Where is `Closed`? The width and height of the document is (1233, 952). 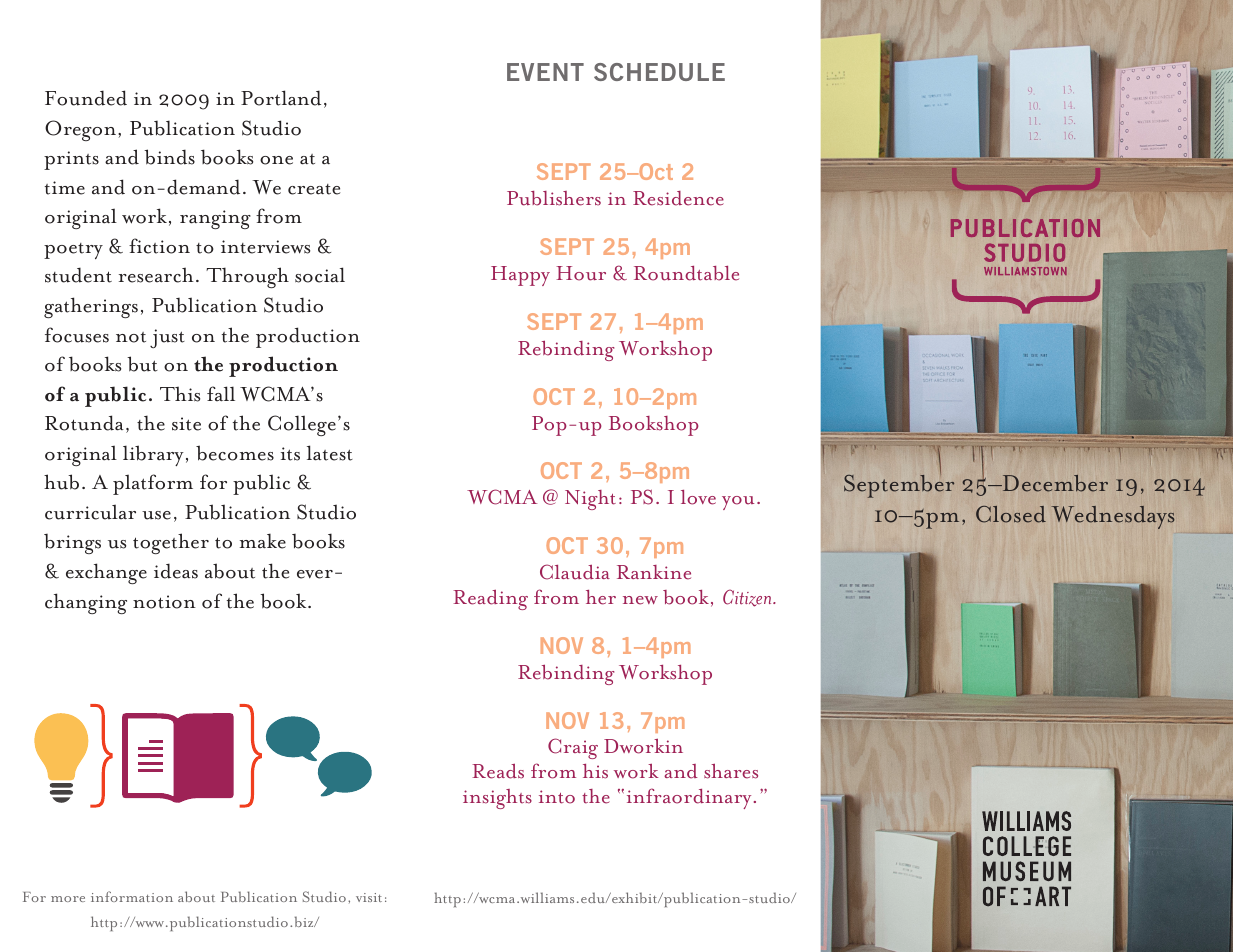 Closed is located at coordinates (1011, 514).
